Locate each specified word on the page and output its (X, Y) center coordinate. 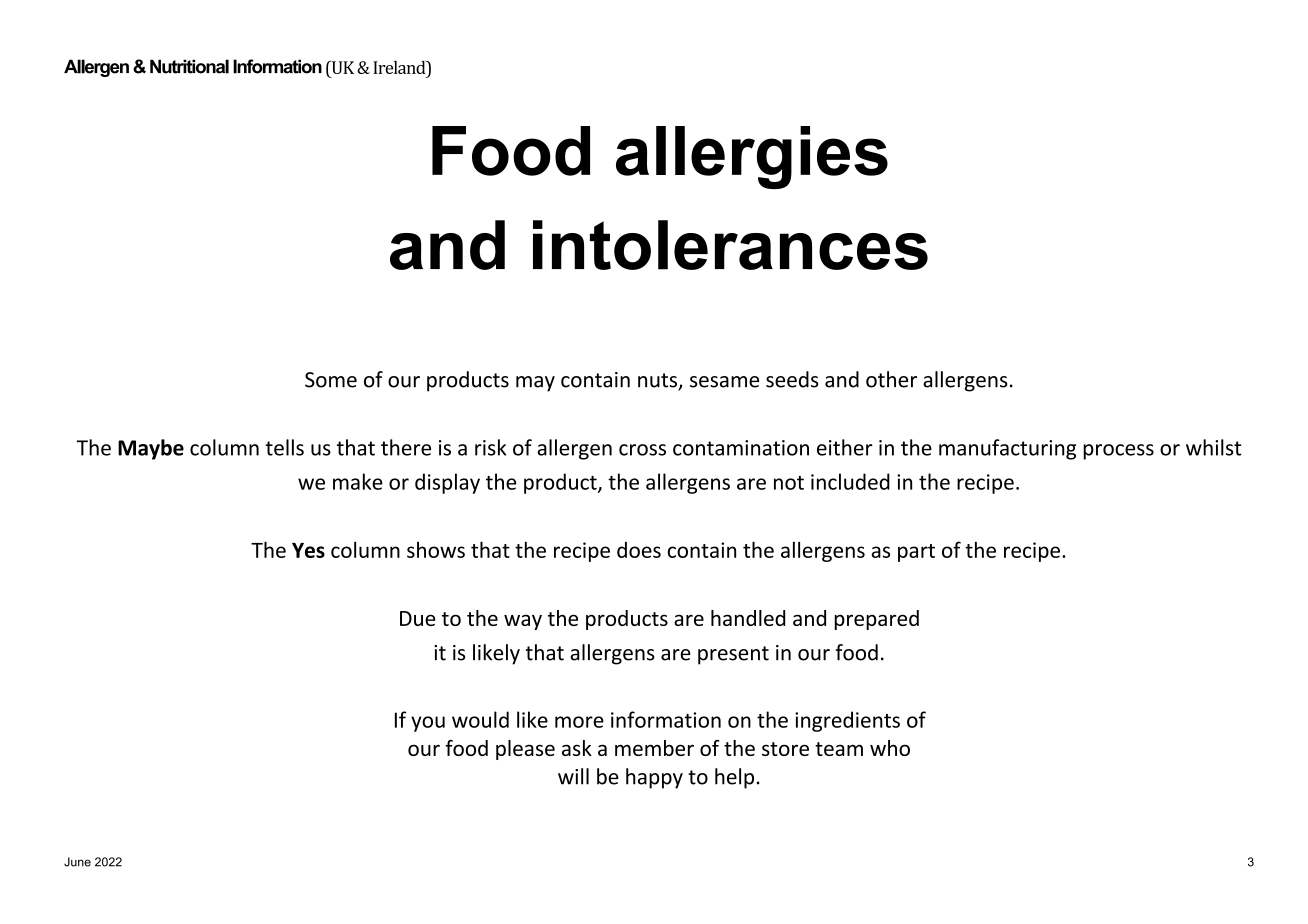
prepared (876, 620)
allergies (752, 157)
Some (331, 380)
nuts (658, 381)
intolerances (730, 245)
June (77, 862)
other (891, 379)
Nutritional (189, 66)
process (1118, 452)
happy (654, 778)
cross (642, 450)
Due (418, 618)
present (733, 655)
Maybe (151, 449)
